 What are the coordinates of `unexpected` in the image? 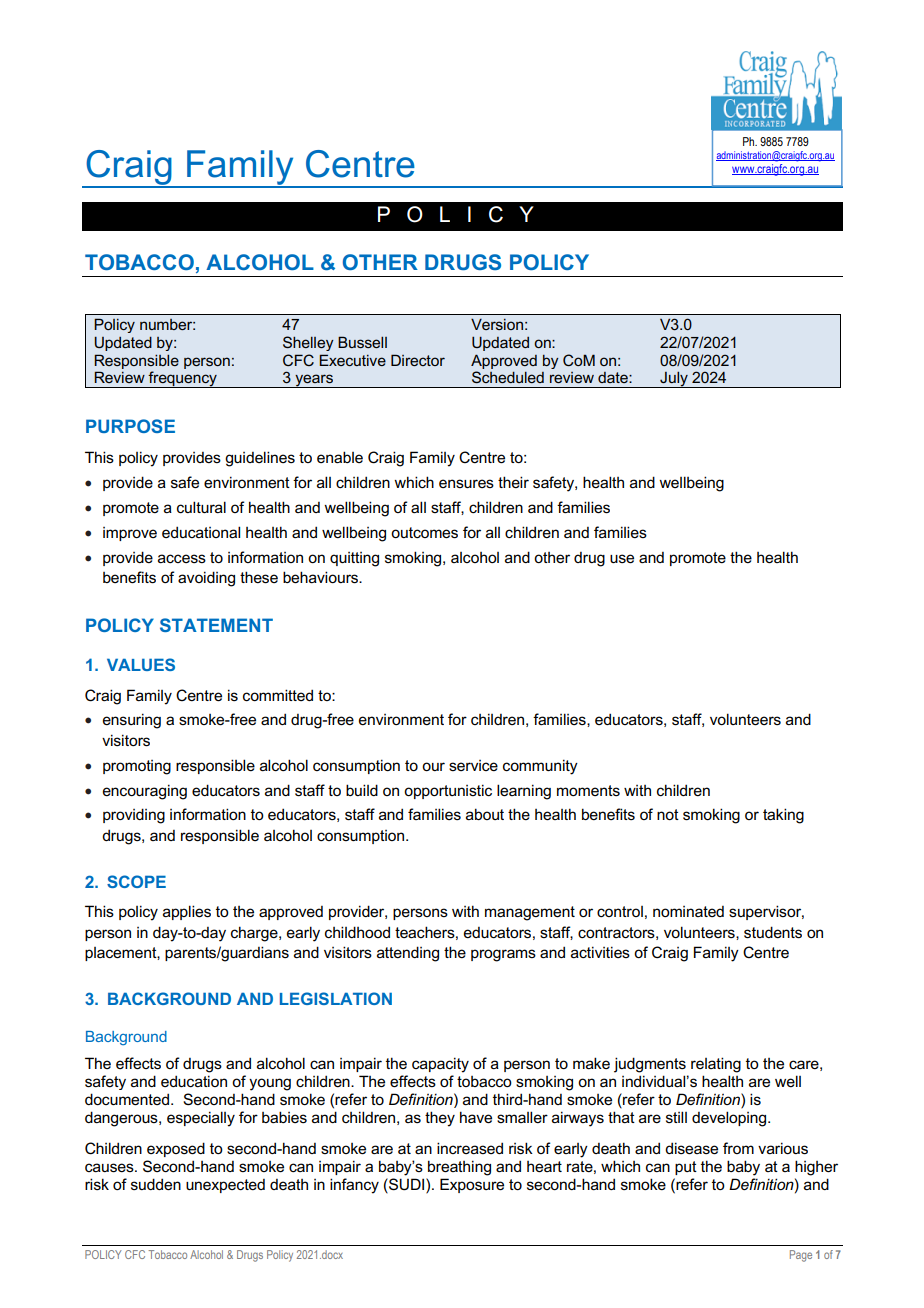 It's located at (225, 1186).
